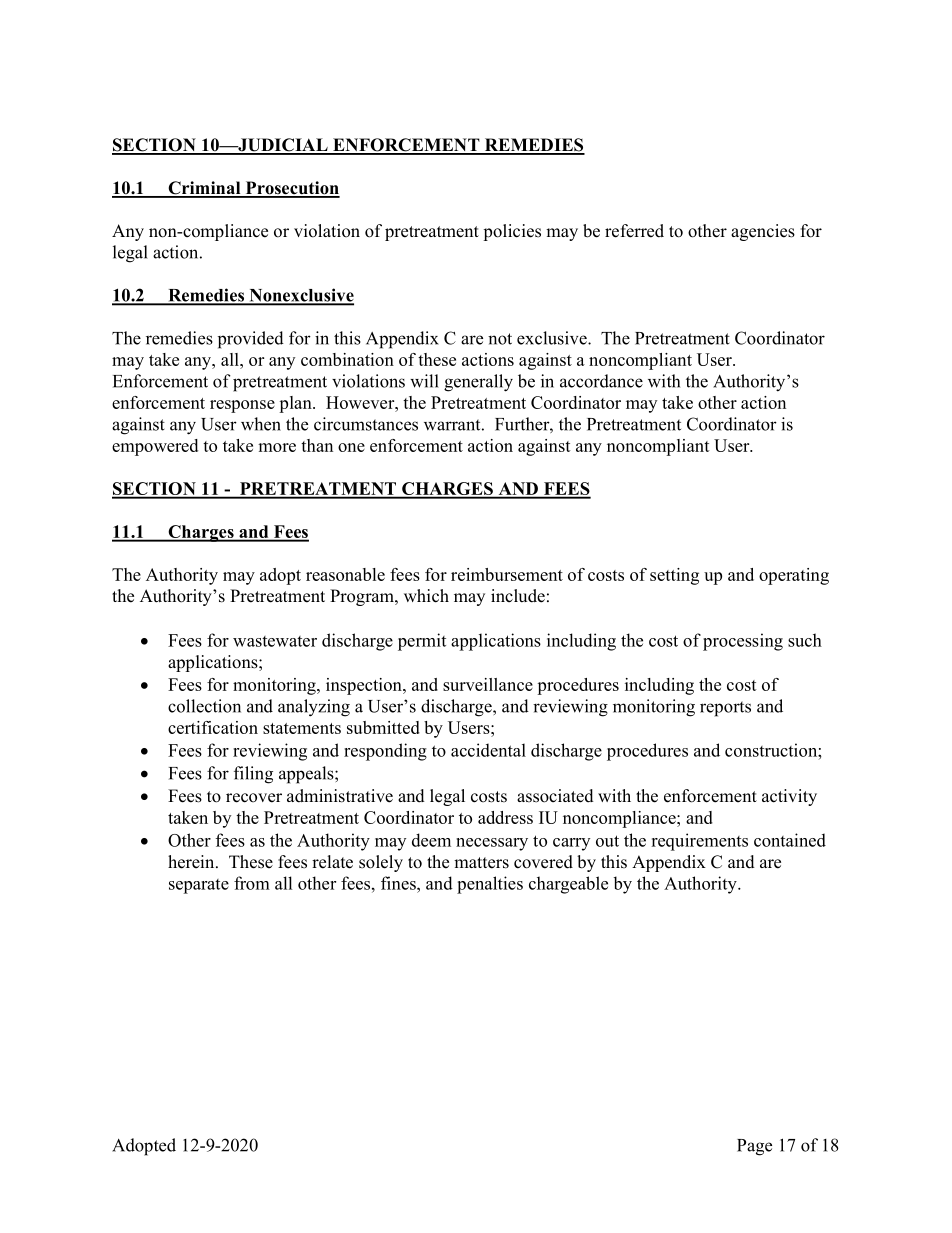  What do you see at coordinates (512, 232) in the screenshot?
I see `policies` at bounding box center [512, 232].
